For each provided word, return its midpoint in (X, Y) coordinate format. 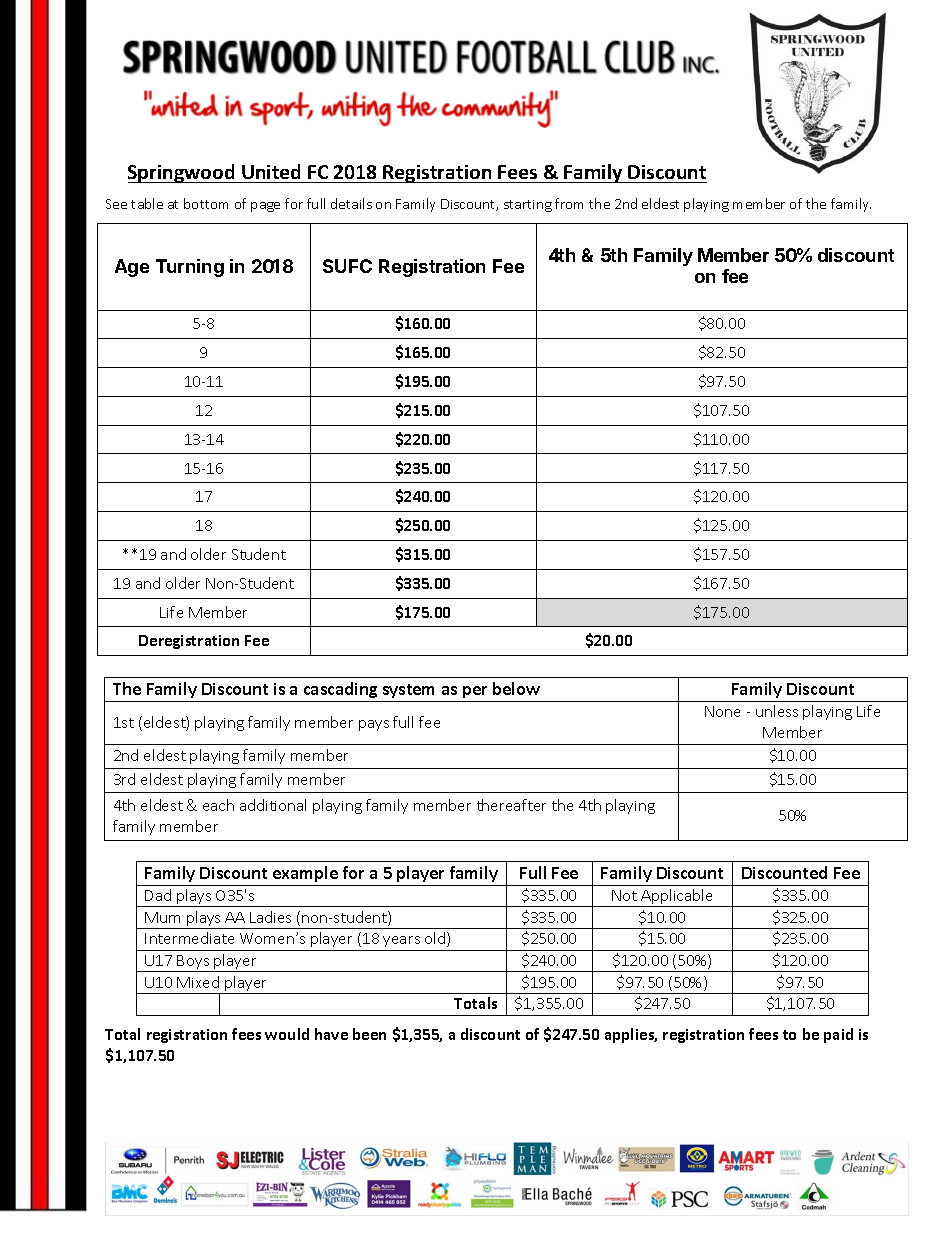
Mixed (198, 982)
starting (528, 206)
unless (777, 711)
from (569, 203)
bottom (206, 203)
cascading (340, 690)
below (516, 688)
